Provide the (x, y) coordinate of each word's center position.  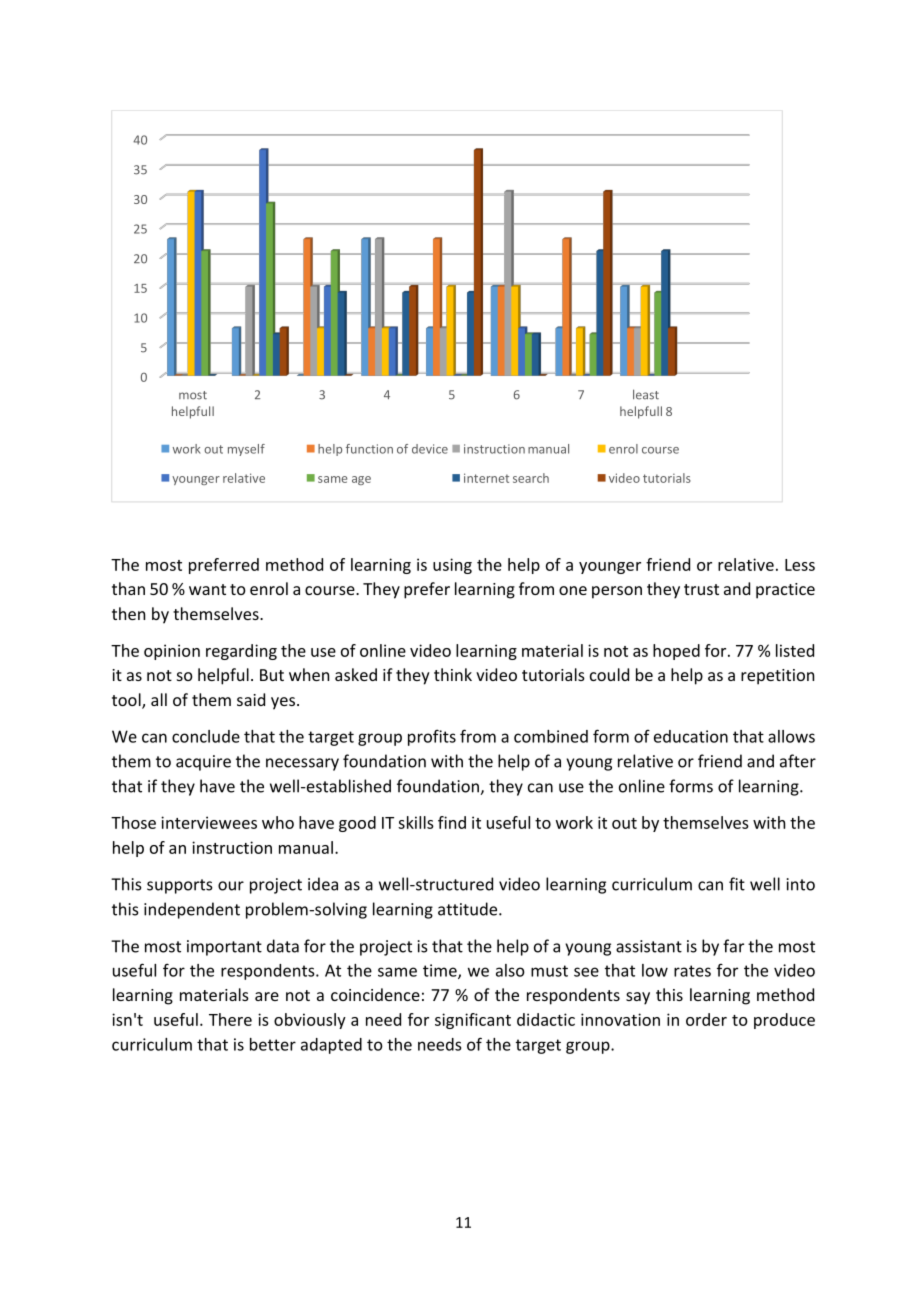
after (798, 761)
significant (473, 1021)
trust (701, 589)
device (430, 449)
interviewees (209, 822)
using (452, 566)
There (230, 1019)
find (452, 822)
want (207, 589)
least (646, 394)
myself (246, 450)
